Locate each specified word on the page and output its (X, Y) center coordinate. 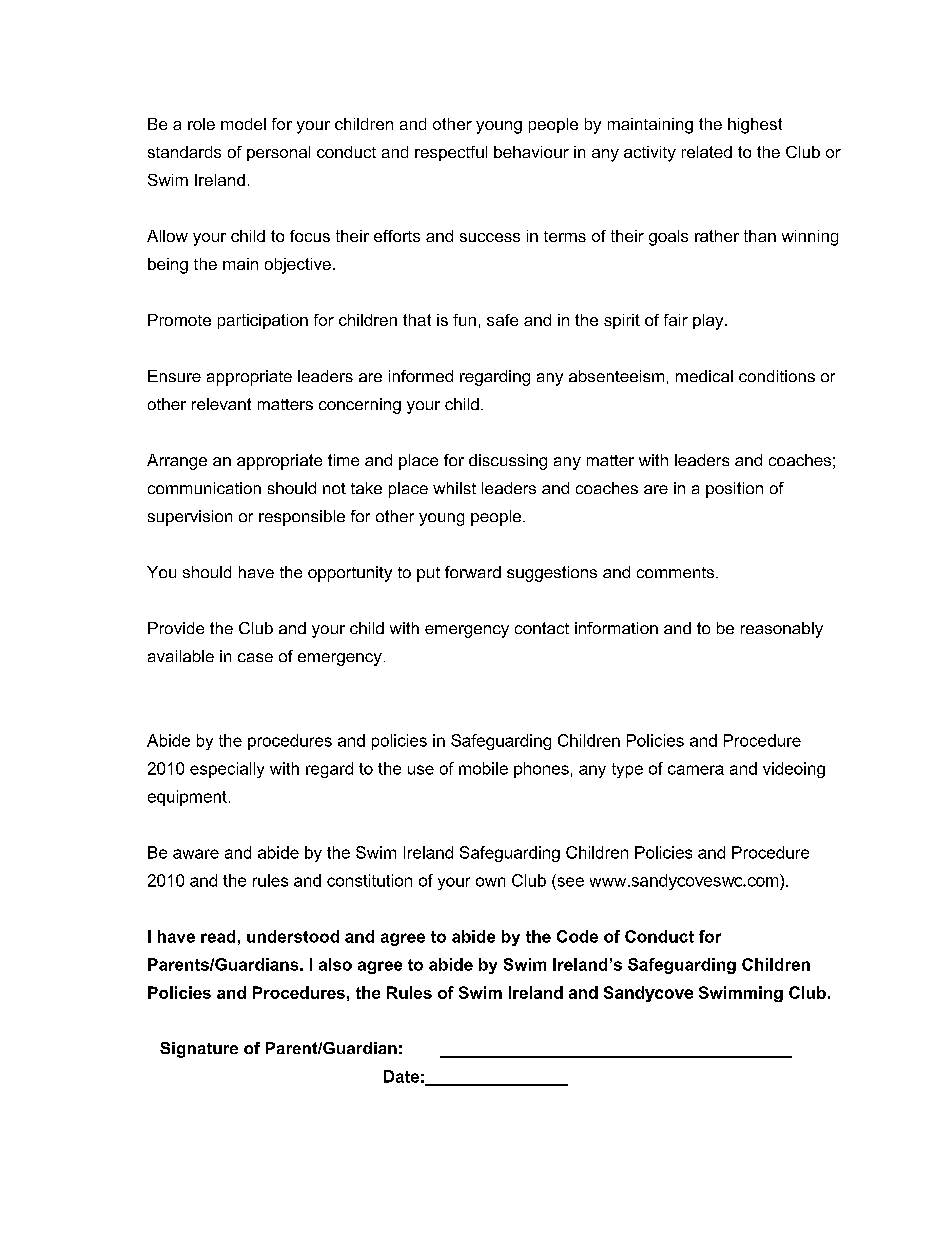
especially (227, 770)
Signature (199, 1050)
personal (278, 153)
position (734, 490)
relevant (221, 404)
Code (577, 936)
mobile (483, 768)
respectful (451, 153)
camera (696, 770)
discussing (508, 462)
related (707, 152)
